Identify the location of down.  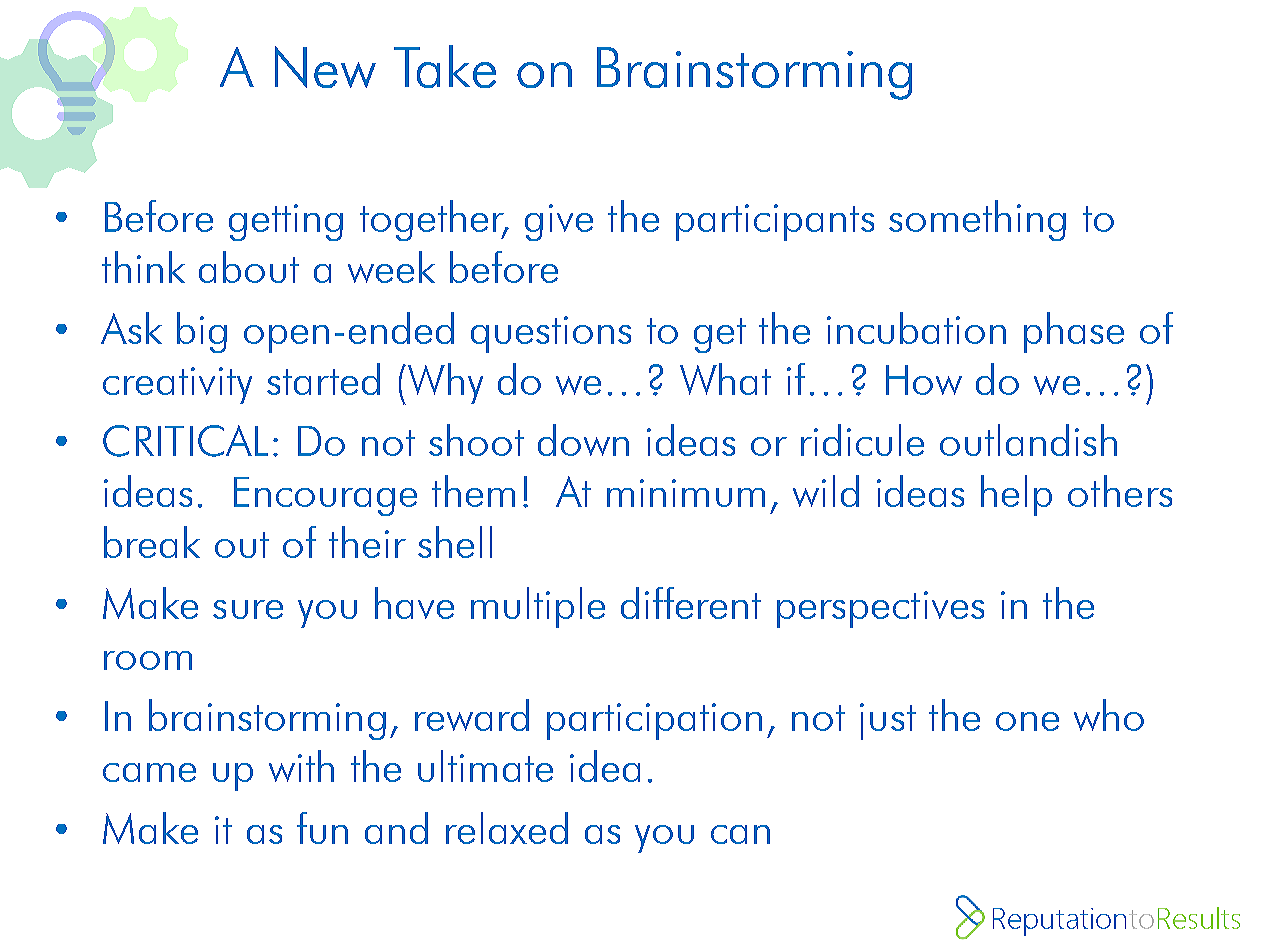
(583, 440).
